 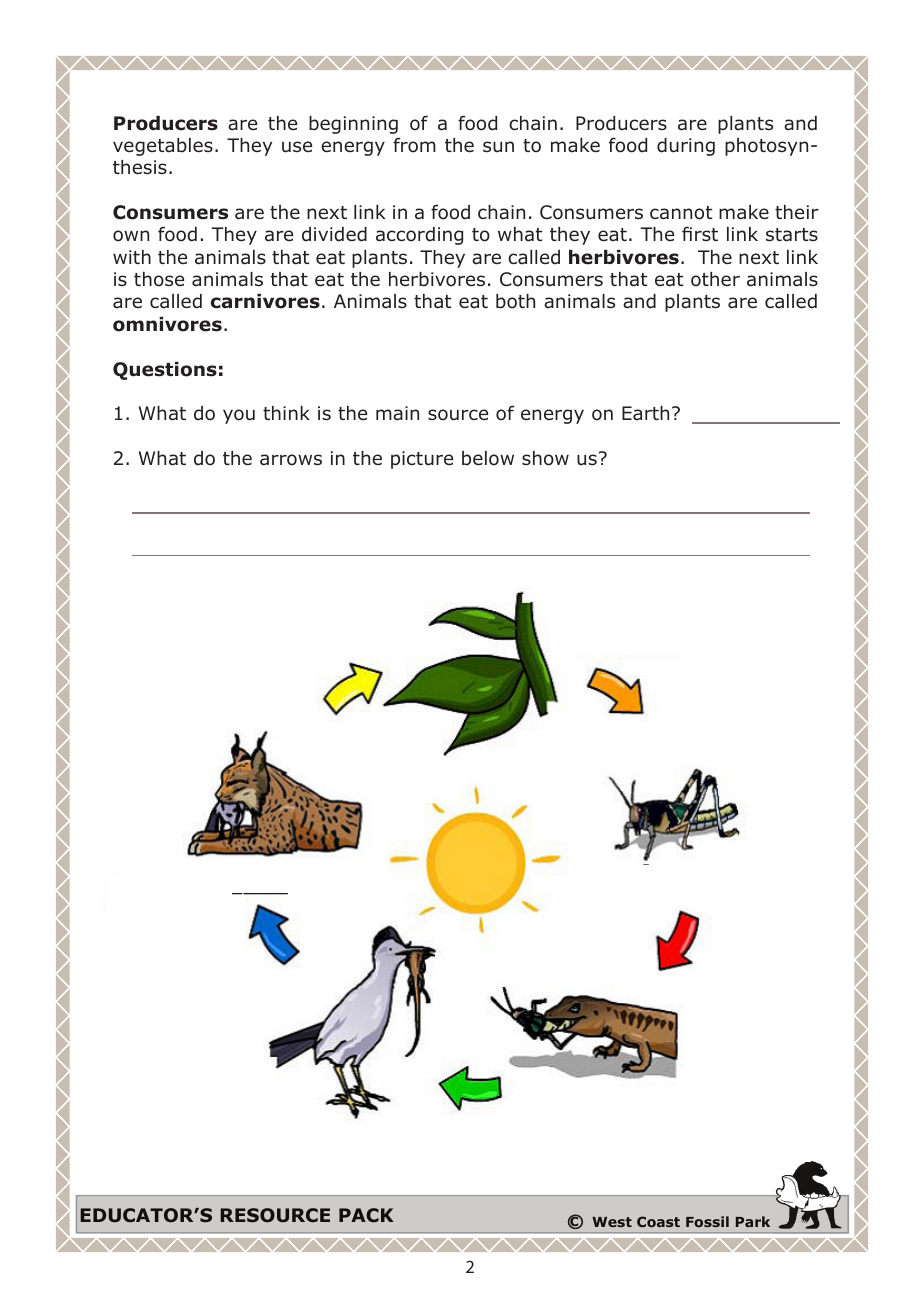 I want to click on sun, so click(x=498, y=147).
